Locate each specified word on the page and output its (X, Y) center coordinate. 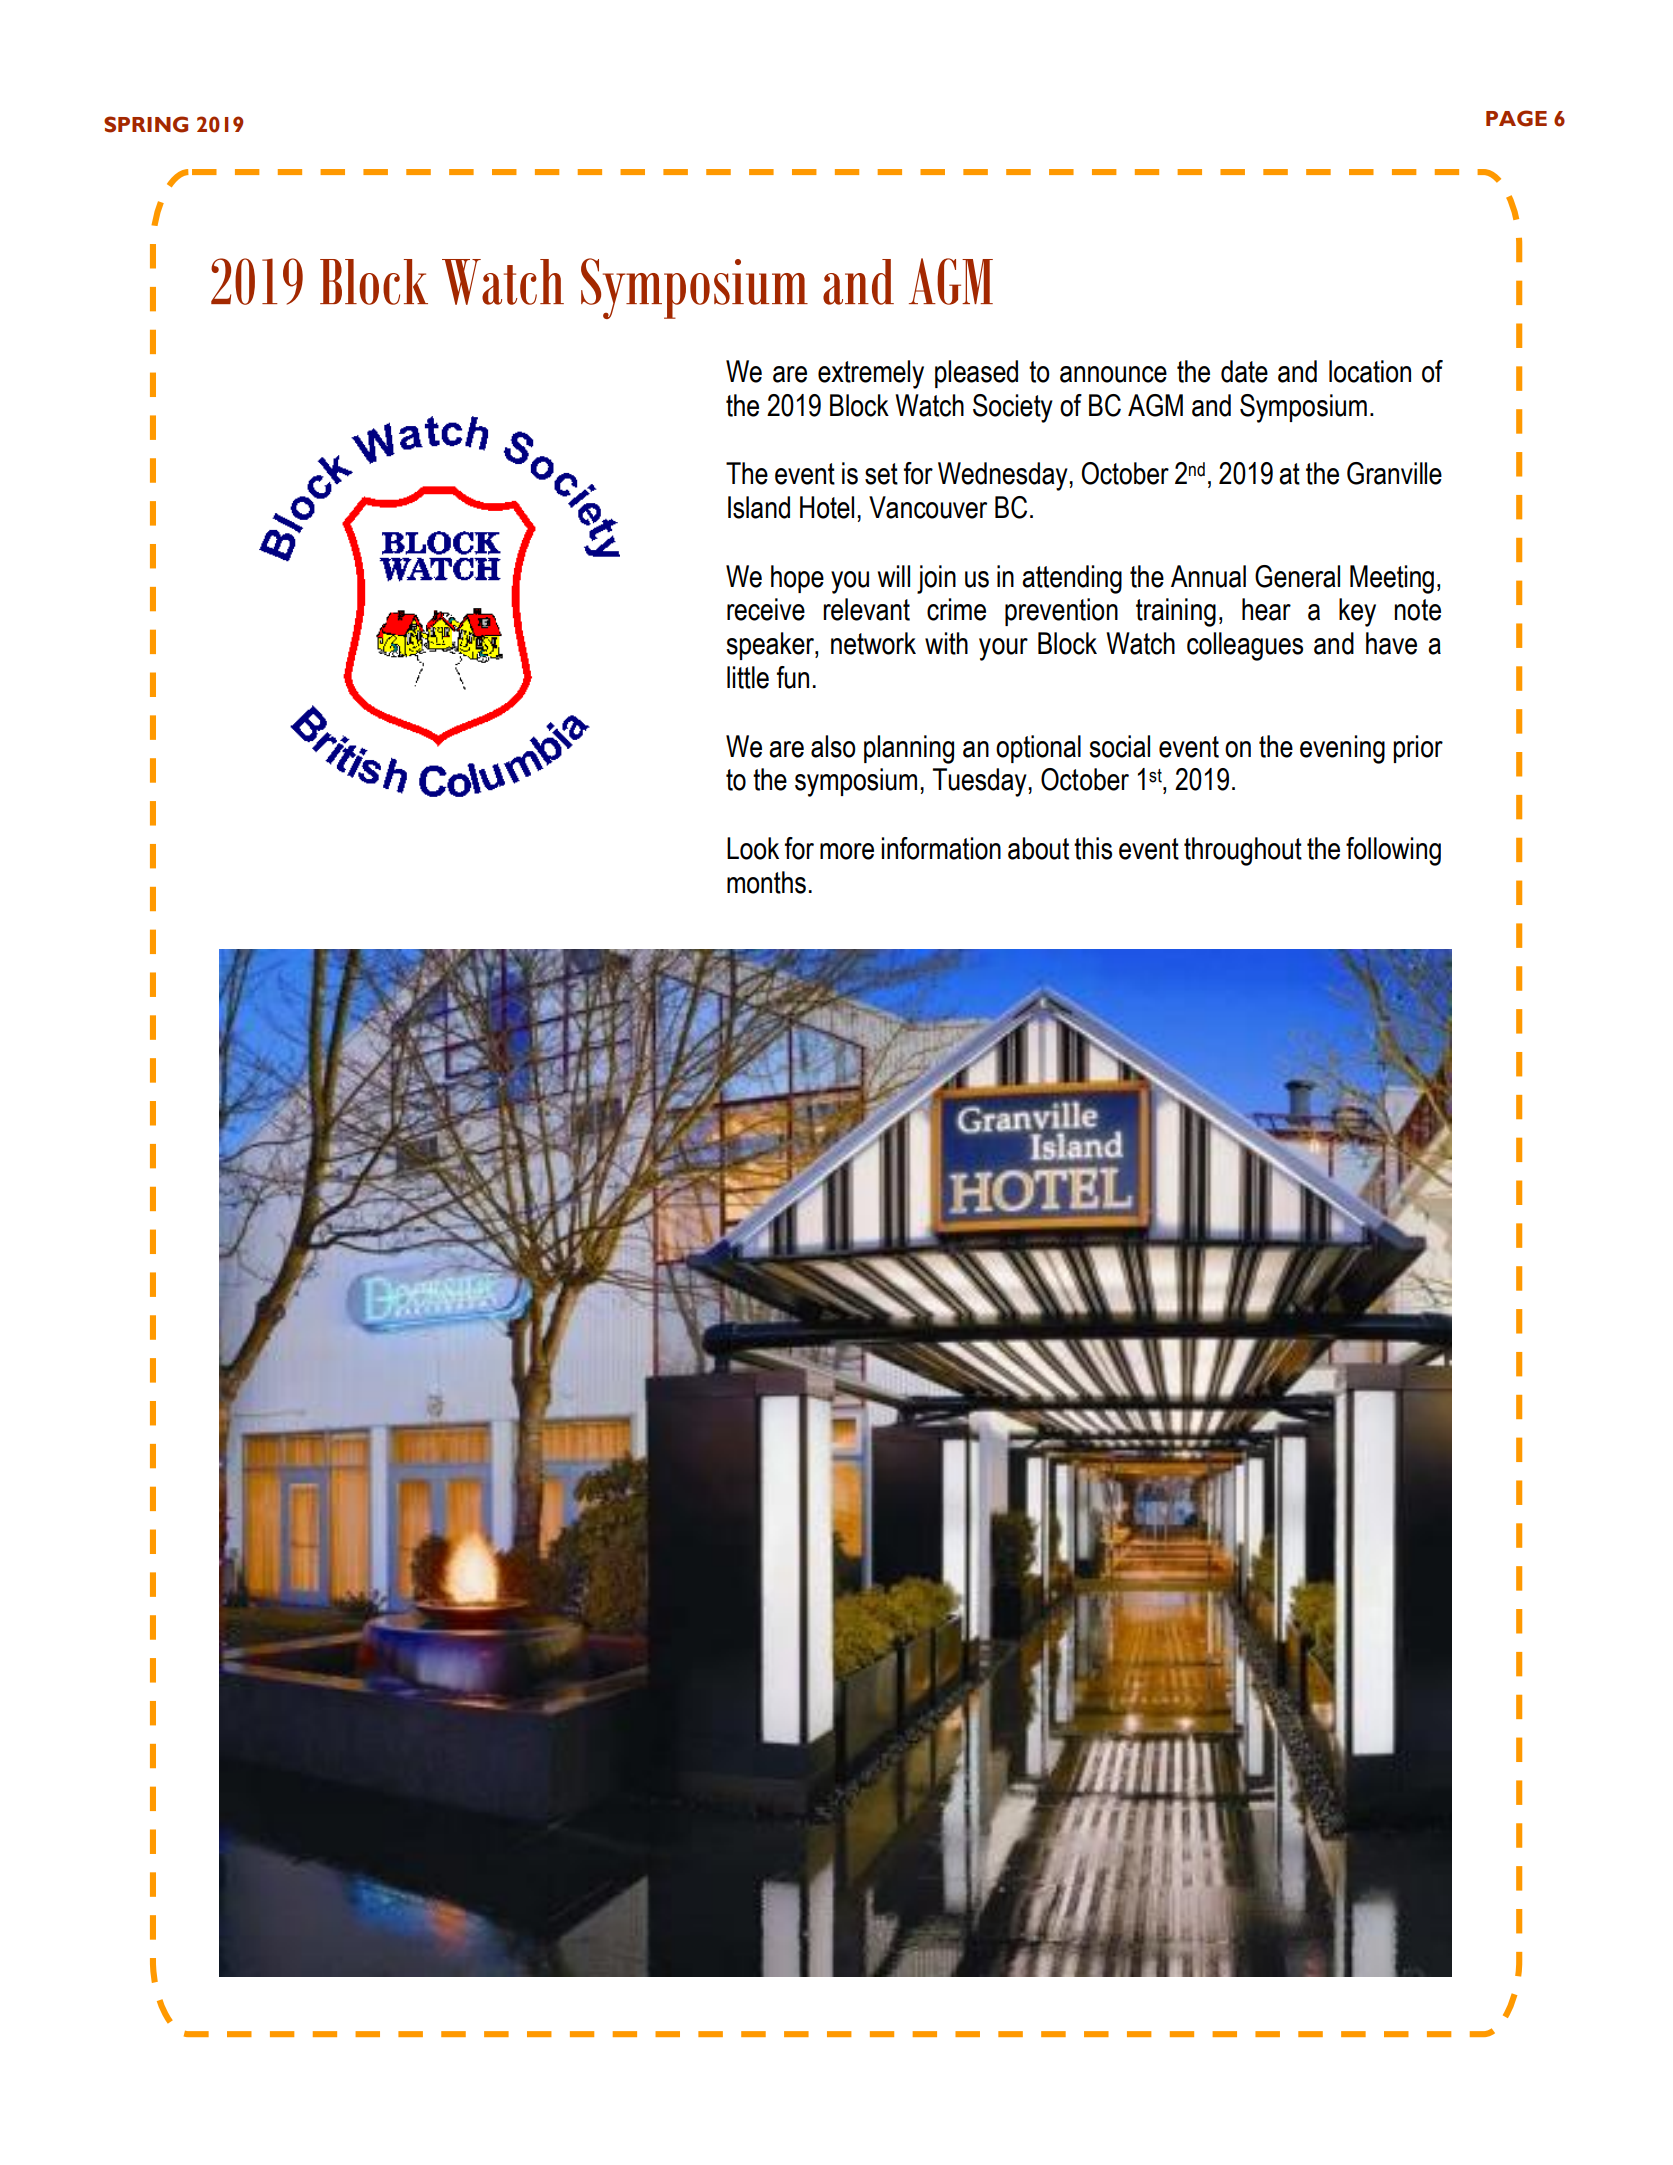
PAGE (1516, 118)
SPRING (146, 124)
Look (753, 848)
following (1393, 851)
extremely (871, 374)
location (1370, 371)
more (847, 851)
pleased (976, 374)
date (1244, 371)
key (1357, 612)
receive (766, 609)
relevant (866, 609)
